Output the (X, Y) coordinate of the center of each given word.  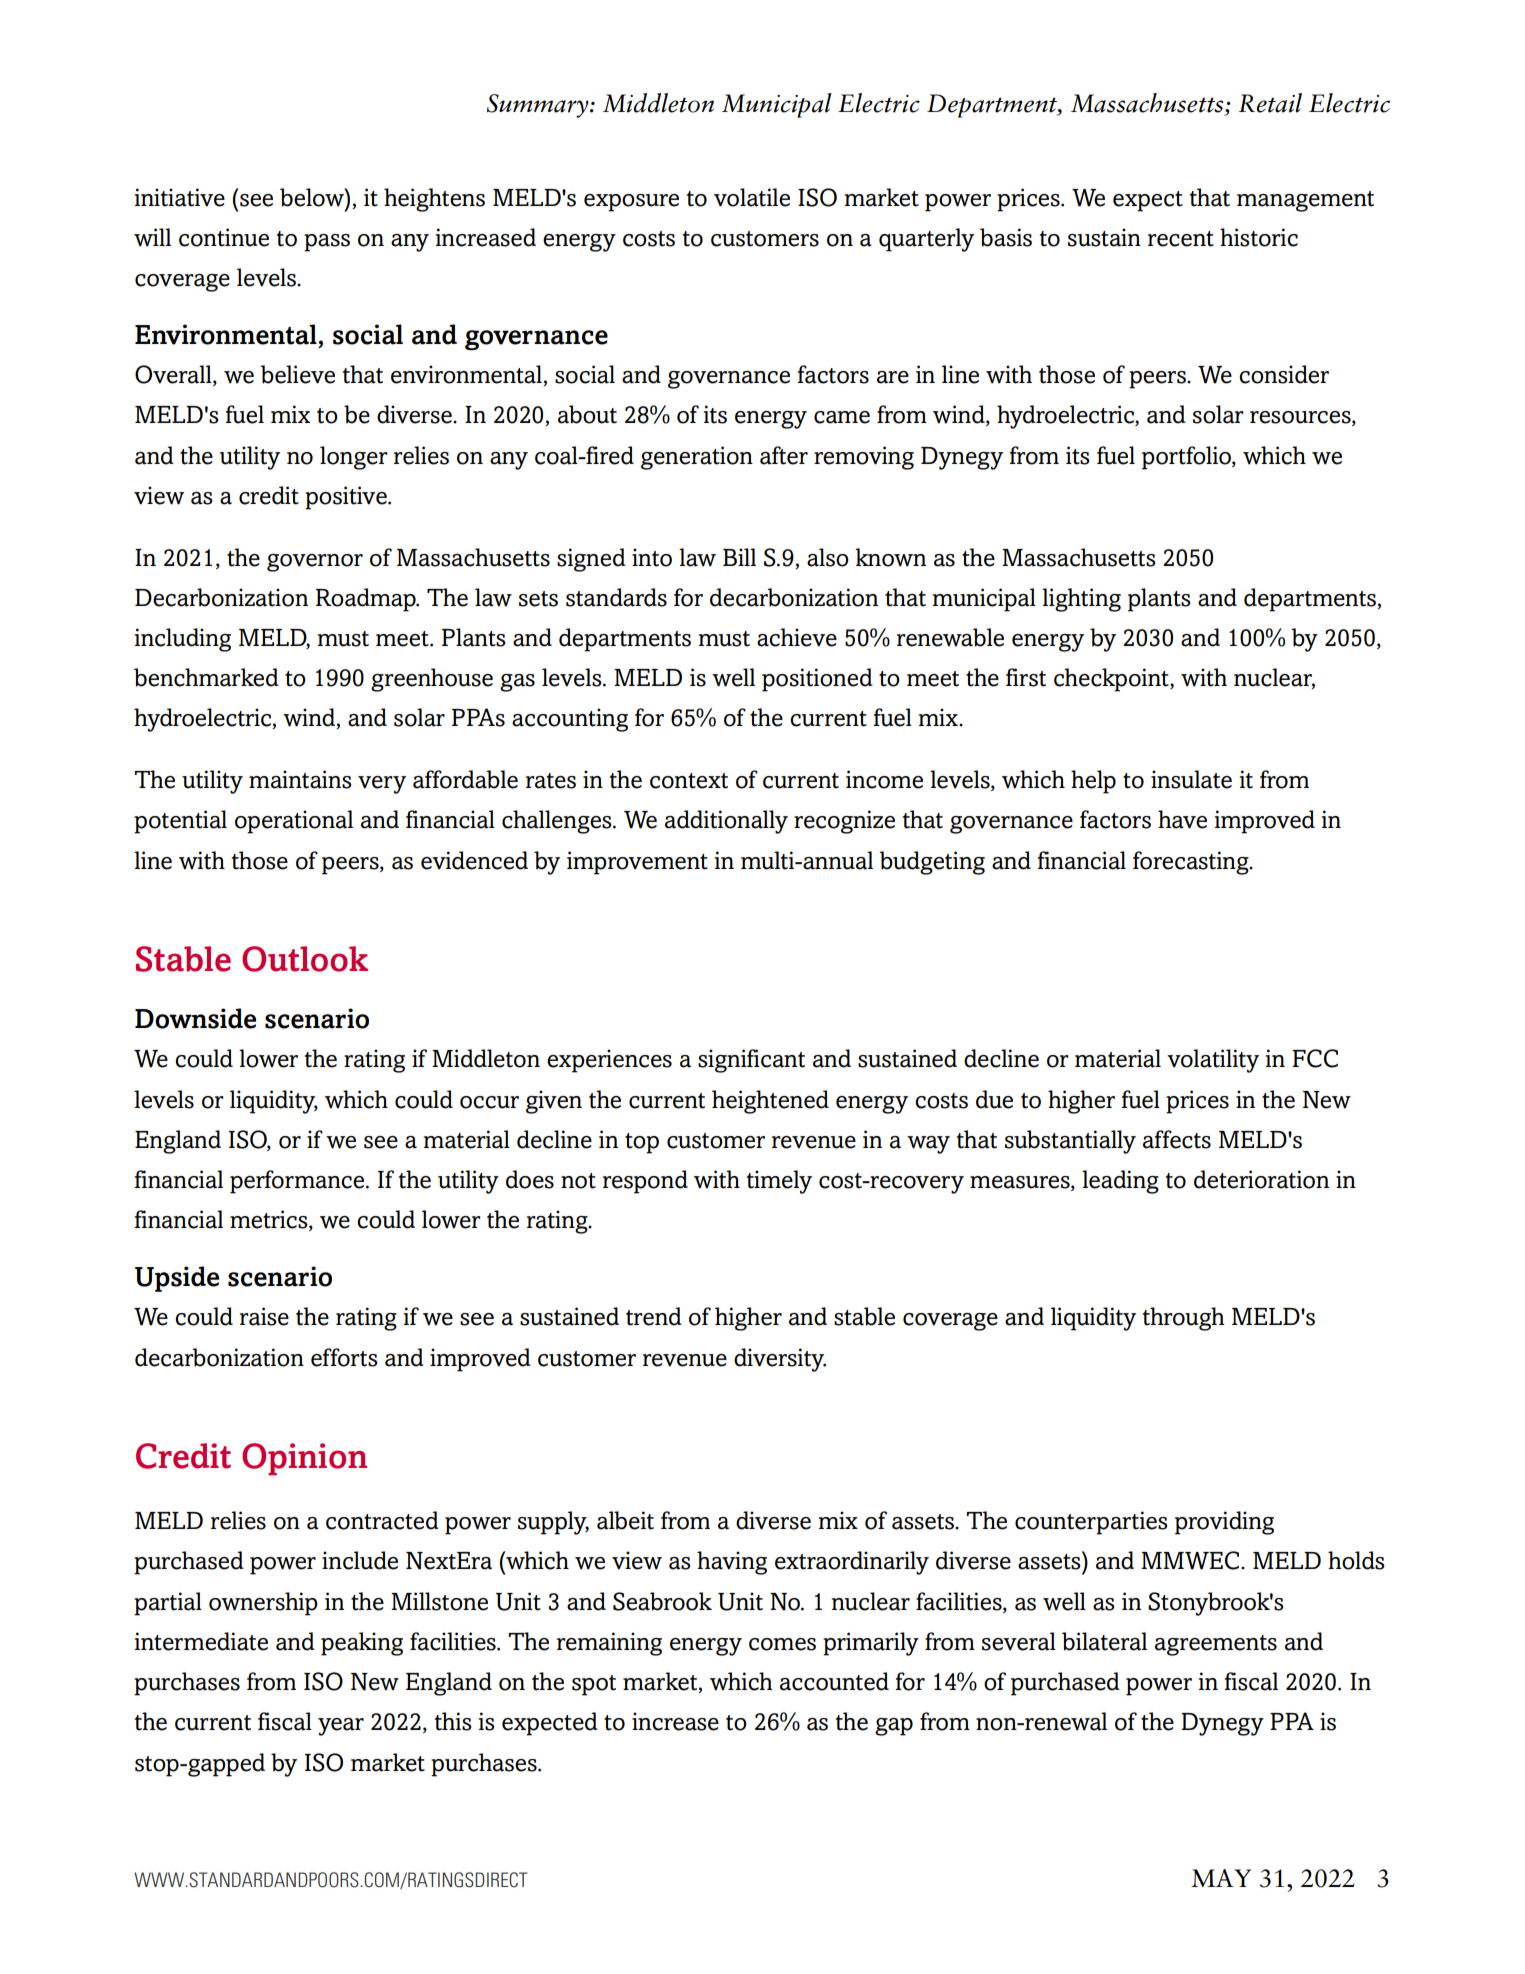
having (732, 1563)
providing (1224, 1523)
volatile (752, 197)
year (341, 1727)
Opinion (304, 1459)
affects (1177, 1139)
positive (347, 498)
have (1182, 819)
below (313, 197)
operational (294, 822)
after (784, 455)
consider (1284, 374)
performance (298, 1182)
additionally (726, 822)
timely (779, 1182)
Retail (1270, 103)
